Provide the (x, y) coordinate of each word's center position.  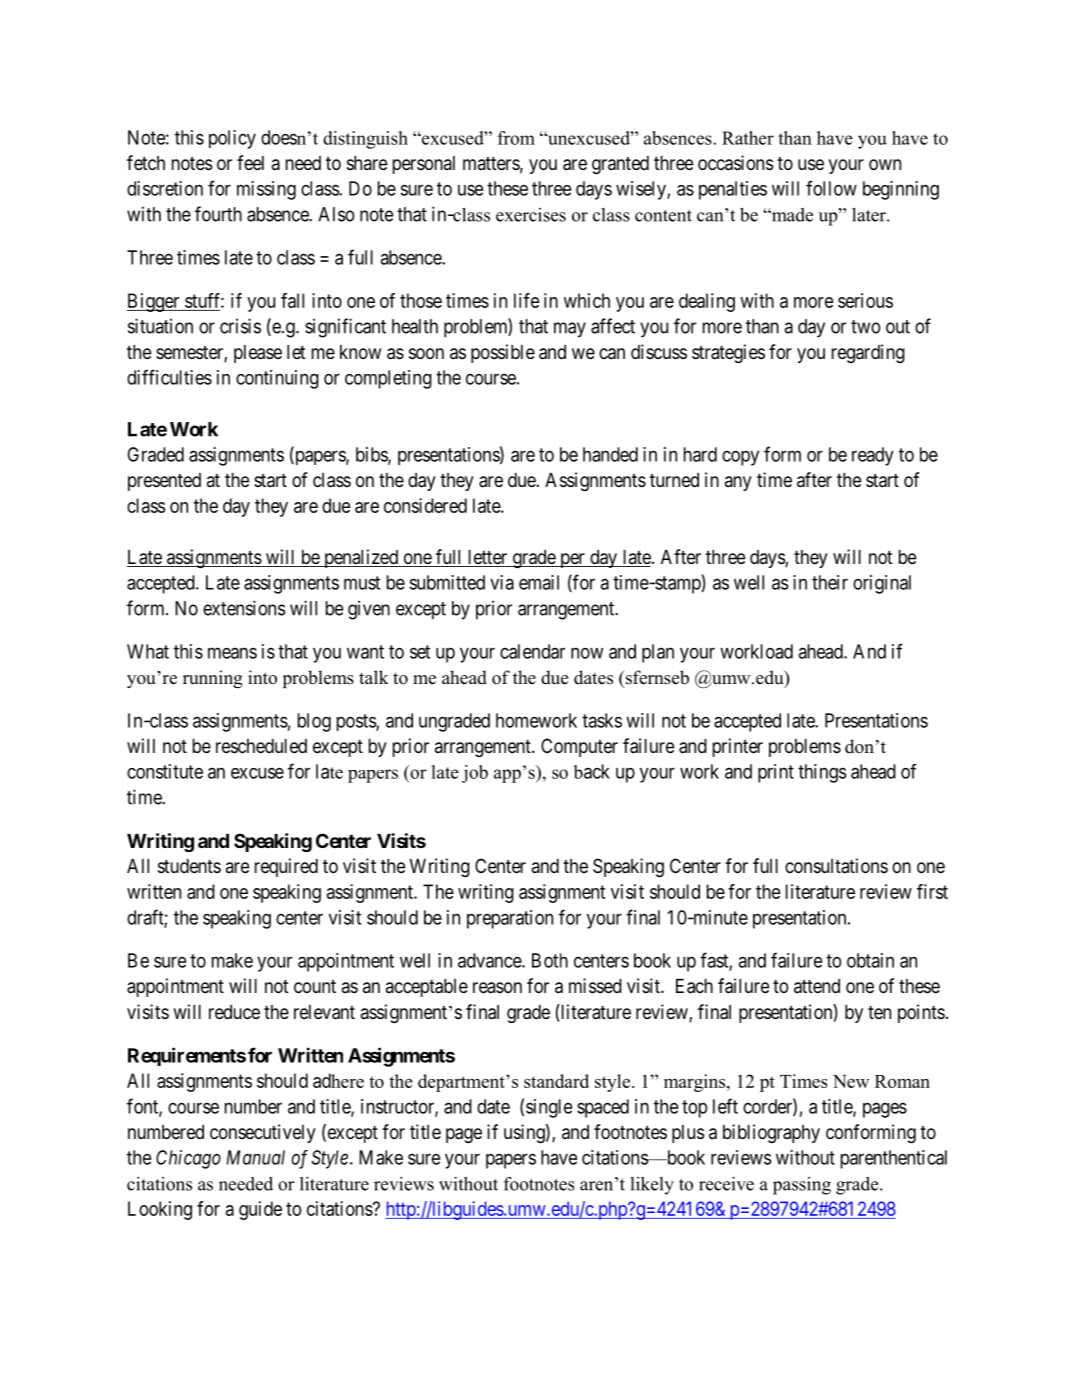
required (286, 867)
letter (488, 558)
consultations (836, 866)
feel (250, 162)
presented (164, 482)
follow (831, 188)
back (592, 771)
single (549, 1108)
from (516, 138)
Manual (256, 1157)
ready (873, 456)
